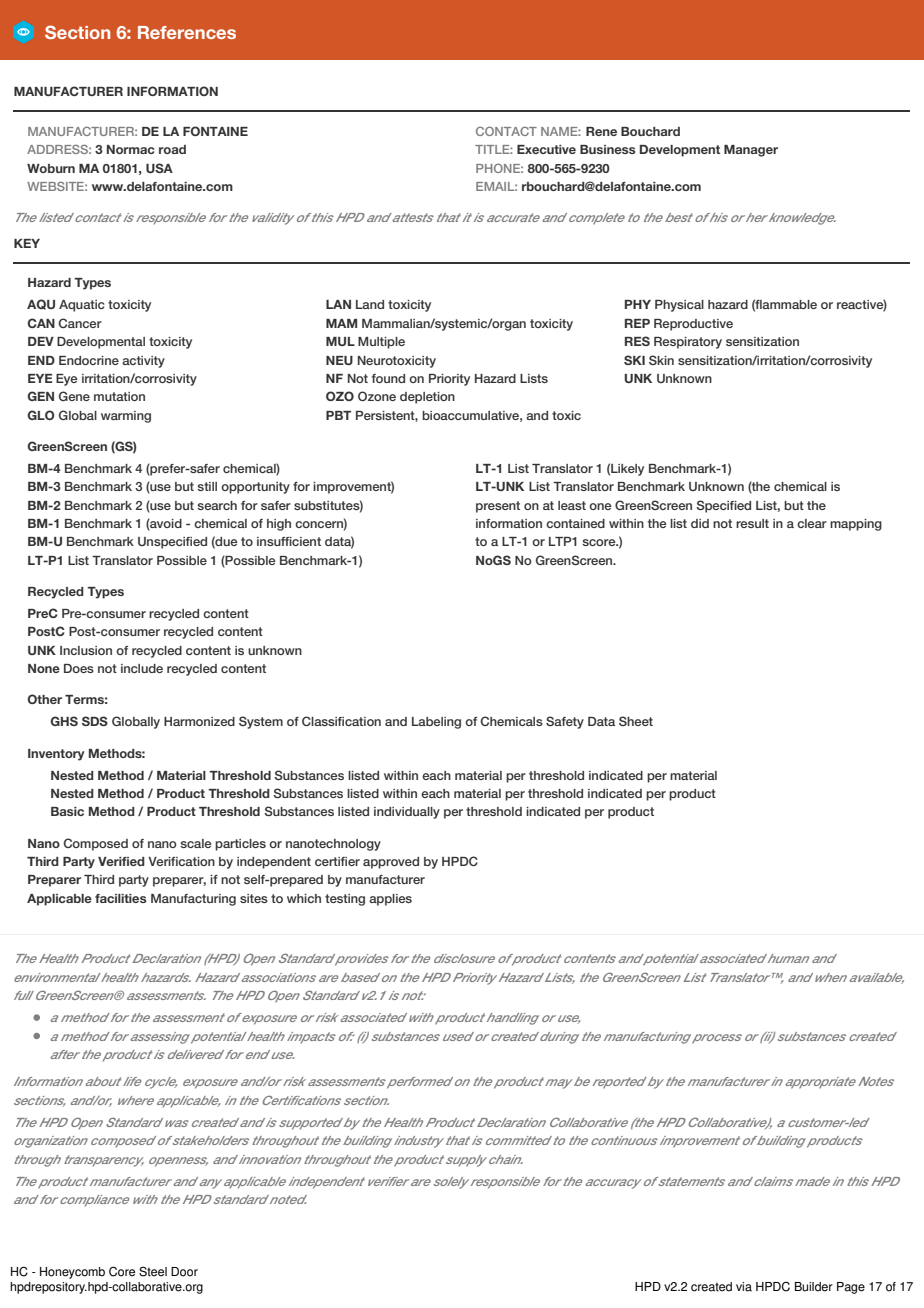  What do you see at coordinates (187, 32) in the screenshot?
I see `References` at bounding box center [187, 32].
